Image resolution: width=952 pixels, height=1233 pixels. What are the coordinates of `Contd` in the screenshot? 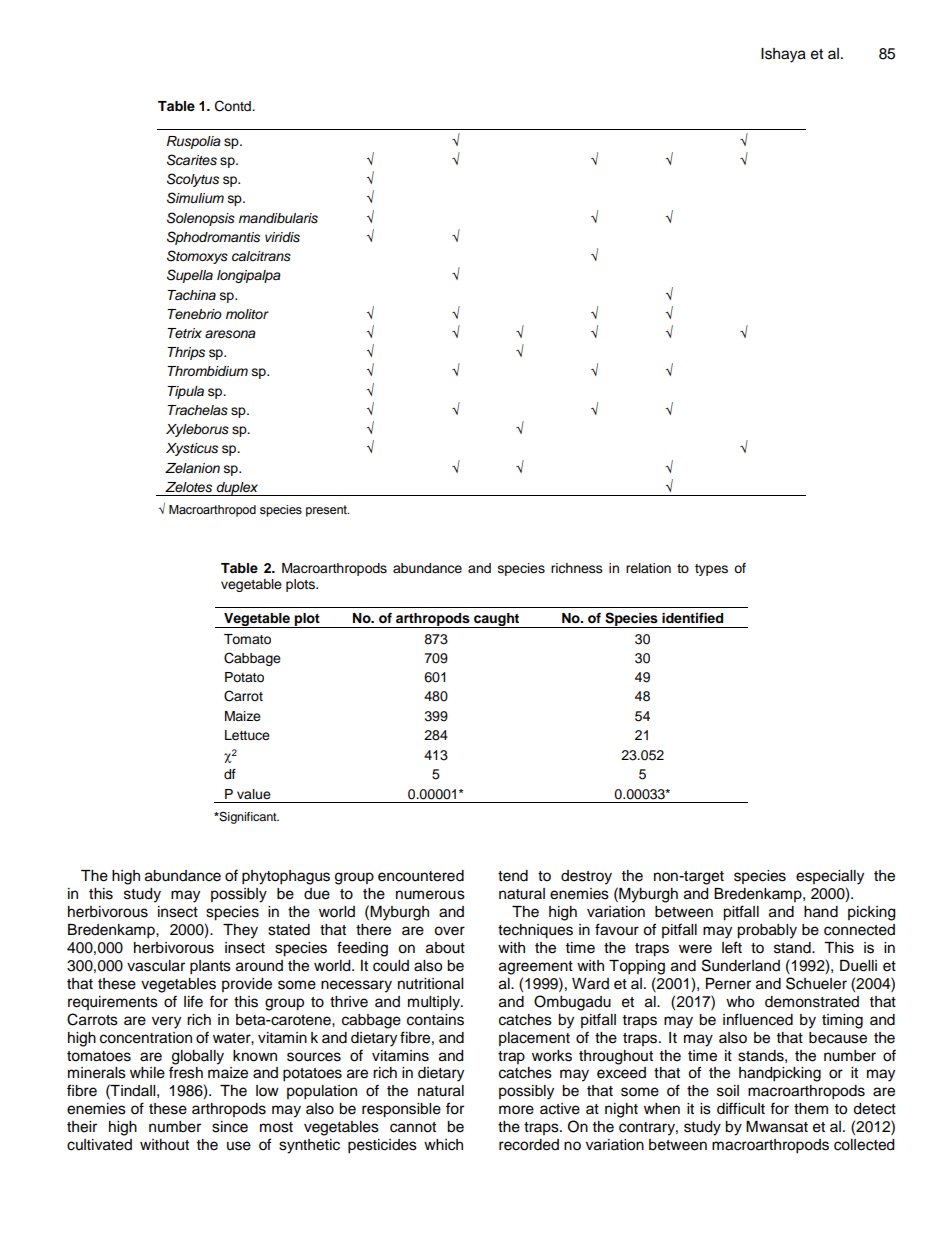 It's located at (234, 106).
